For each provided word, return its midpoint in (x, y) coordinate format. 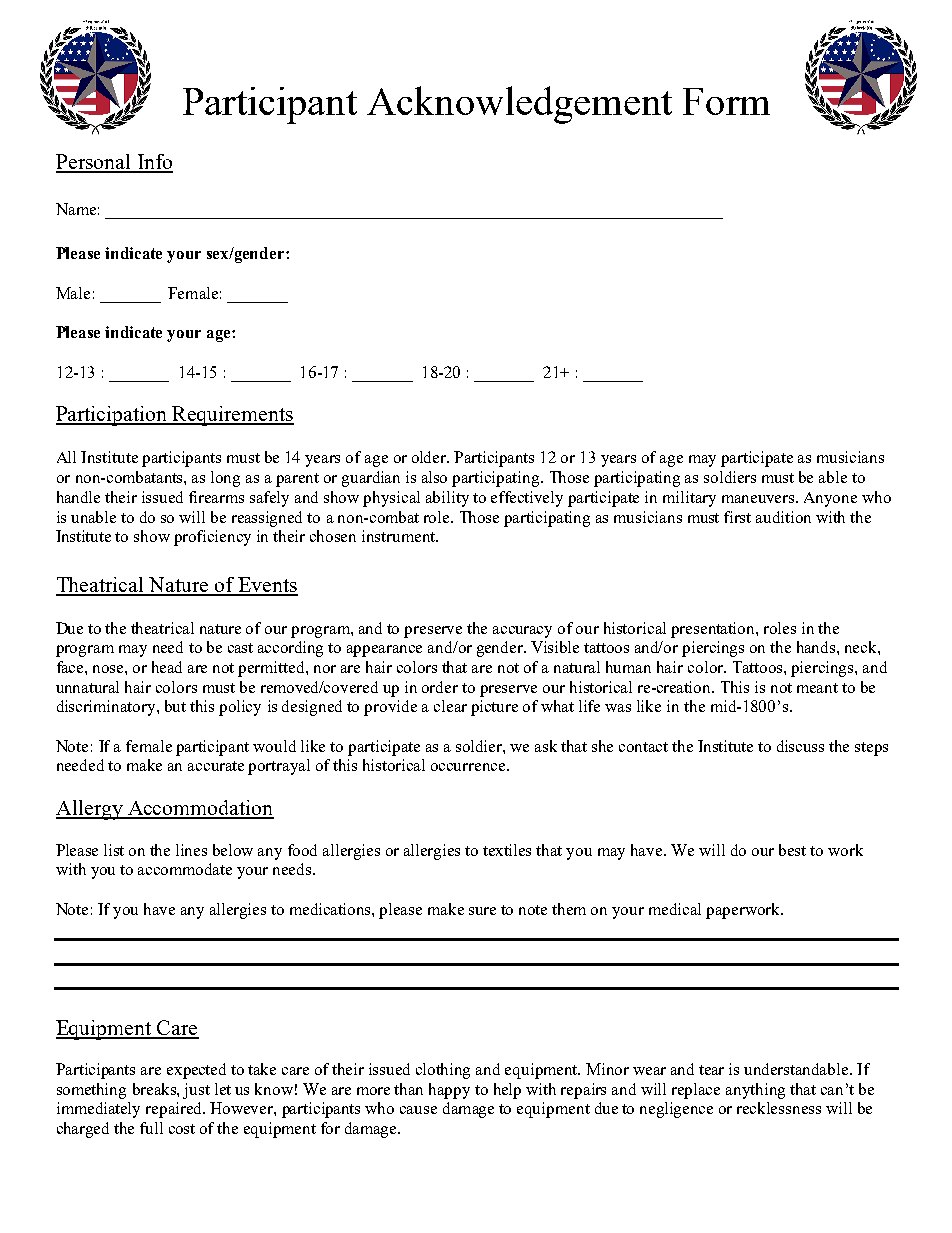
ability (447, 499)
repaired (175, 1110)
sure (482, 911)
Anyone (830, 499)
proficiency (212, 538)
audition (783, 517)
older (430, 457)
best (792, 850)
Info (154, 163)
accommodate (185, 869)
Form (726, 101)
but (175, 706)
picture (494, 708)
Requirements (232, 416)
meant (817, 688)
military (689, 499)
